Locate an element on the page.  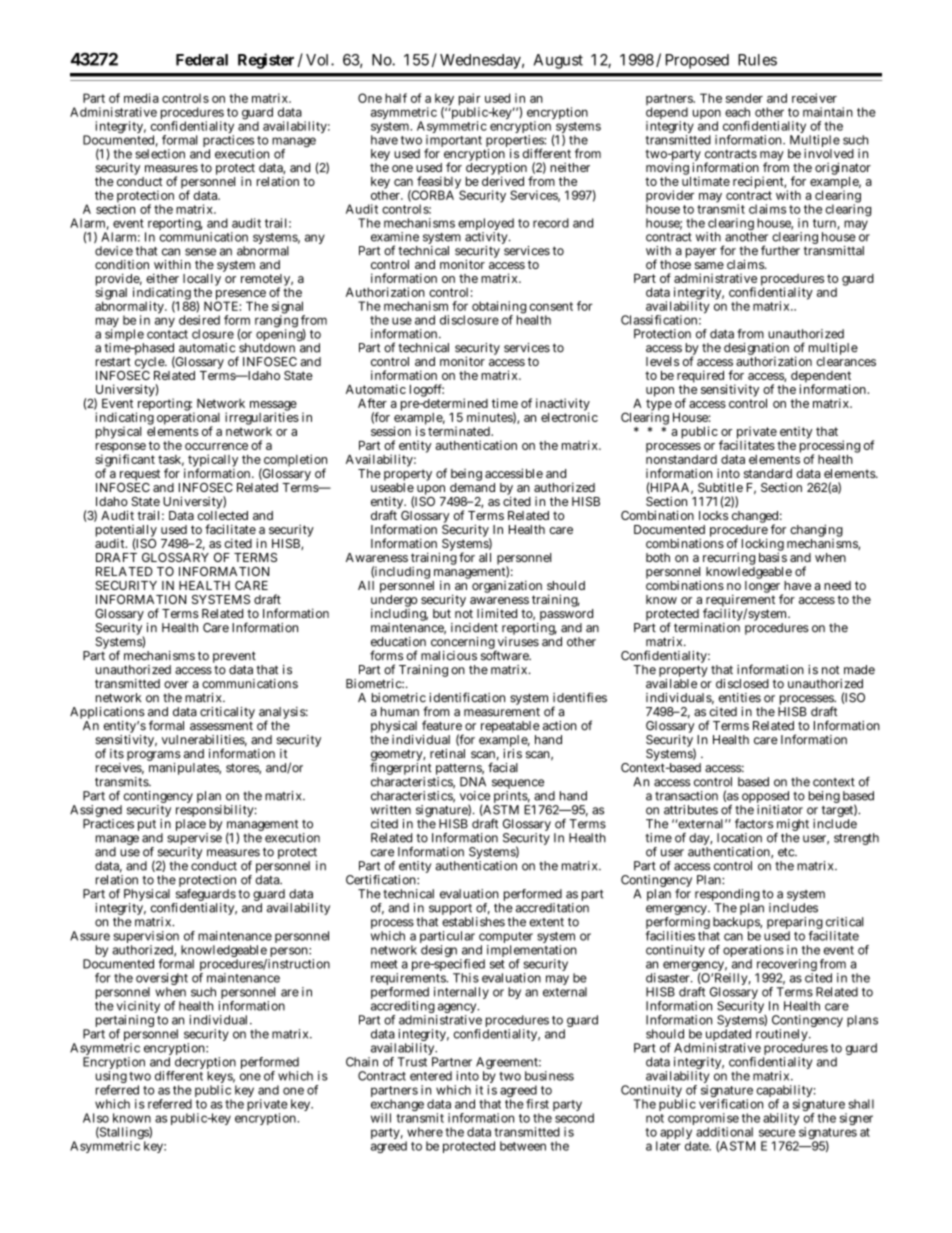
secure is located at coordinates (777, 1133).
